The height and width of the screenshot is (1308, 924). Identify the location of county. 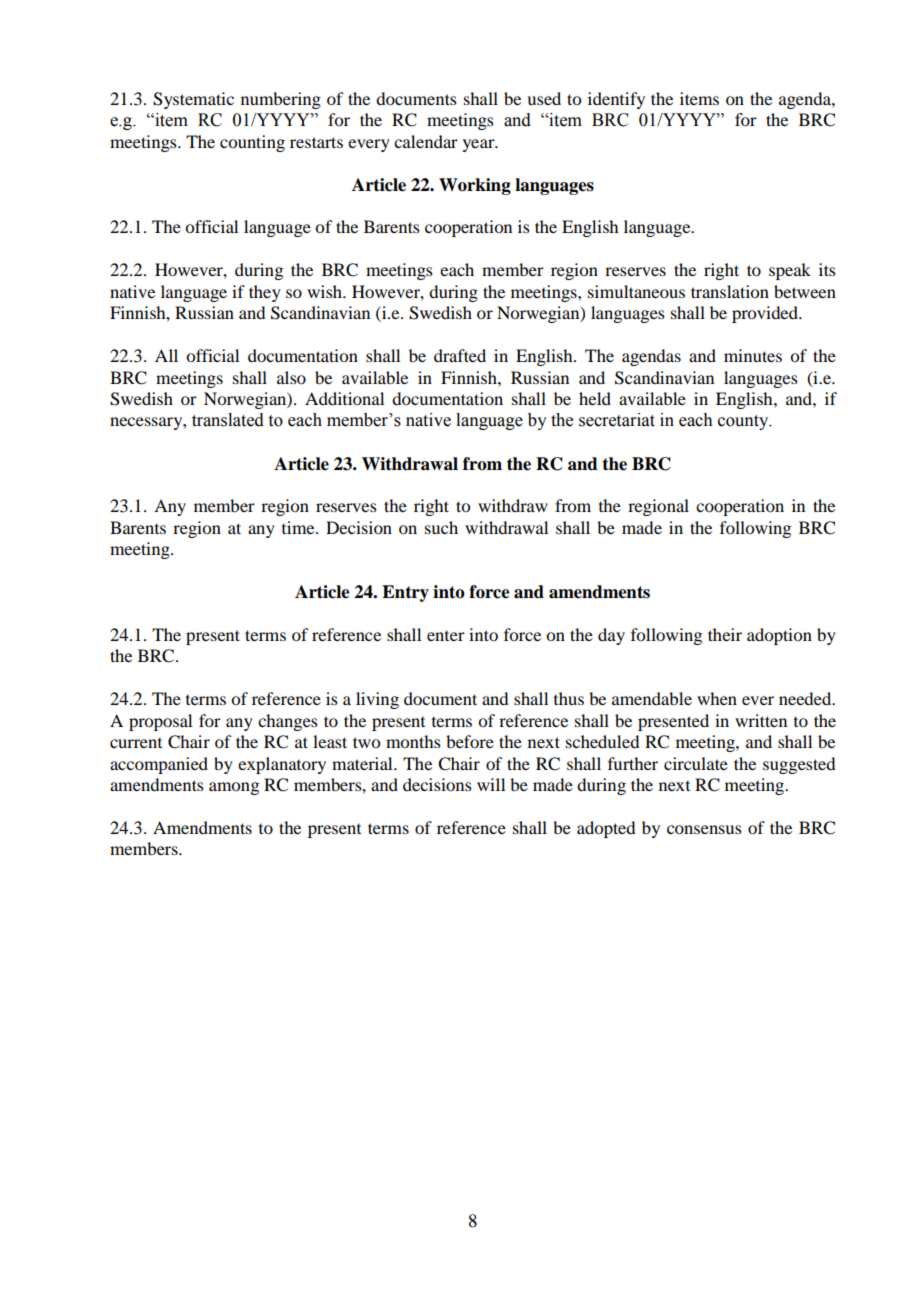
(744, 422).
